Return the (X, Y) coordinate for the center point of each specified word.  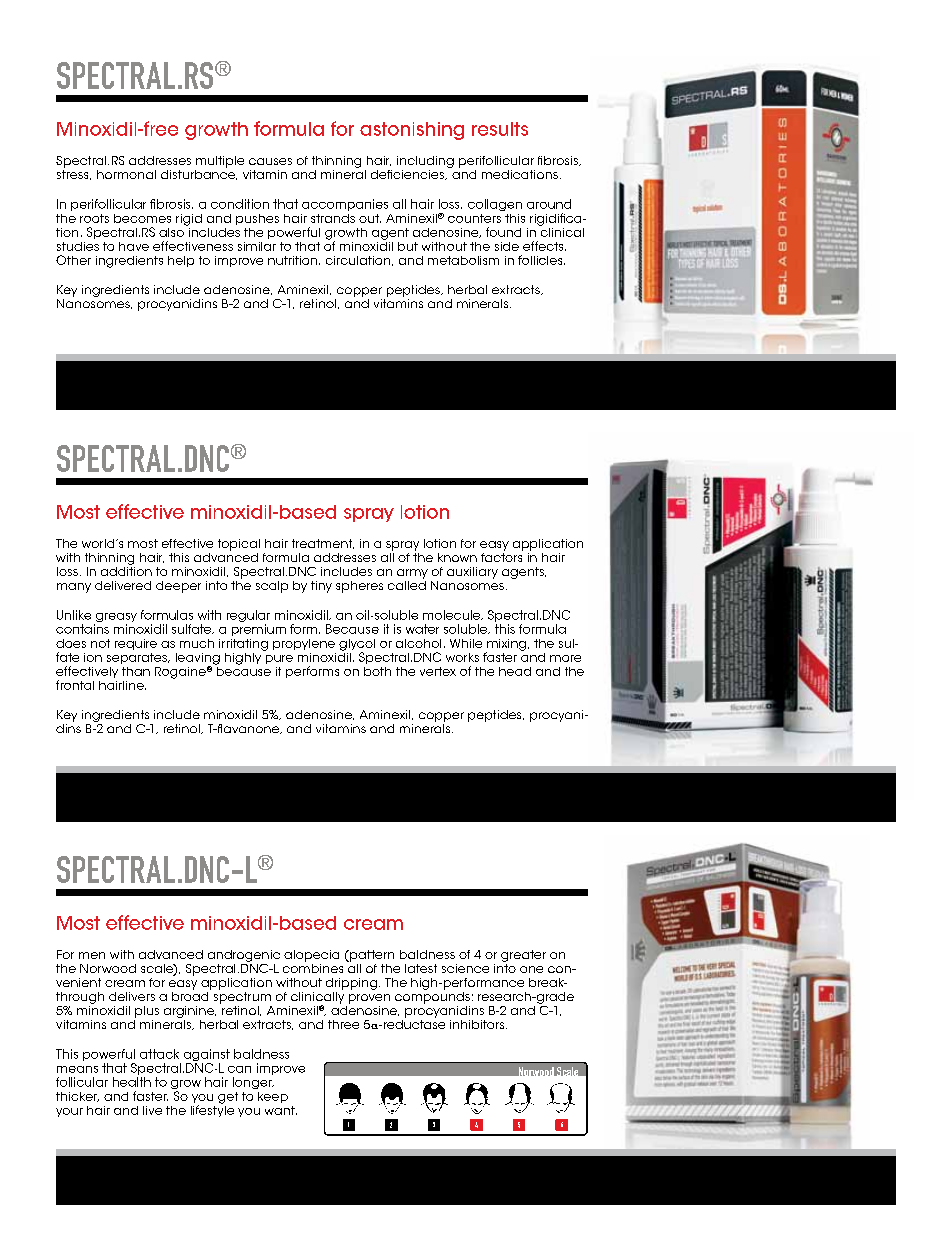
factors (502, 556)
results (500, 129)
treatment (323, 544)
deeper (178, 587)
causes (270, 161)
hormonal (126, 174)
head (515, 671)
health (132, 1082)
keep (273, 1097)
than (136, 671)
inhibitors (478, 1024)
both (377, 671)
